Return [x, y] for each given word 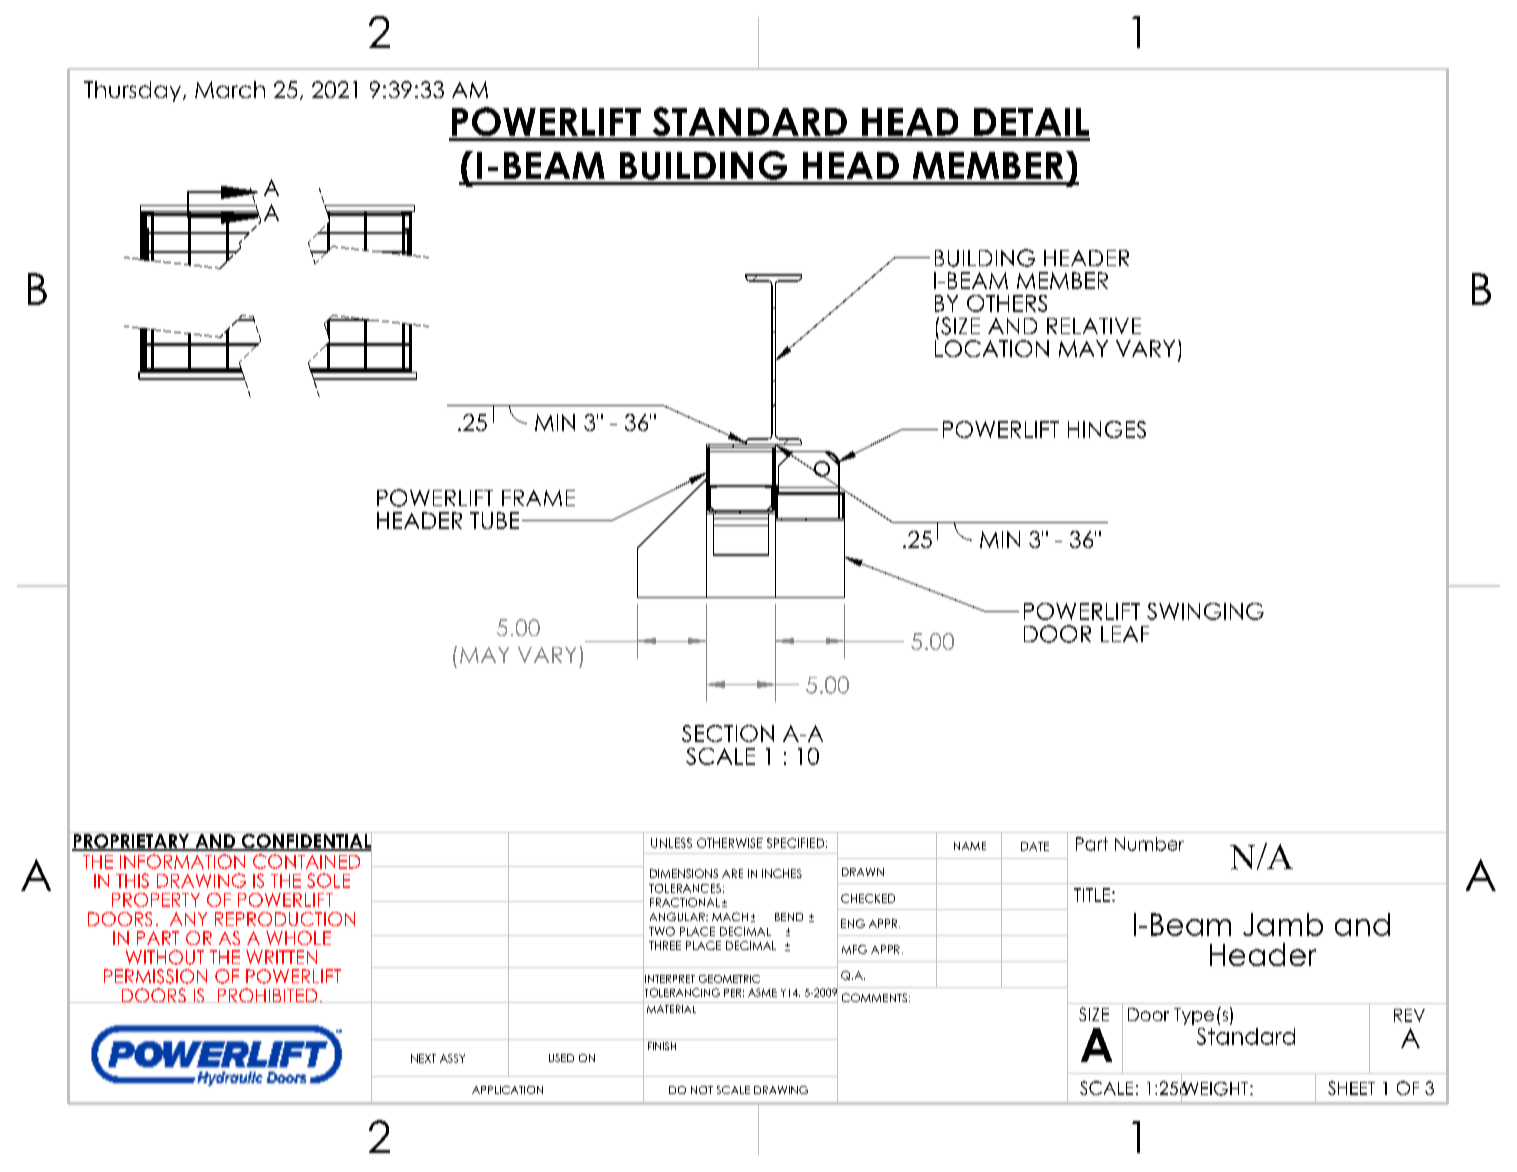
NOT [702, 1090]
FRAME [538, 498]
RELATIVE [1094, 326]
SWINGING [1205, 611]
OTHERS [1007, 303]
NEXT [423, 1058]
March [230, 89]
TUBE [494, 520]
